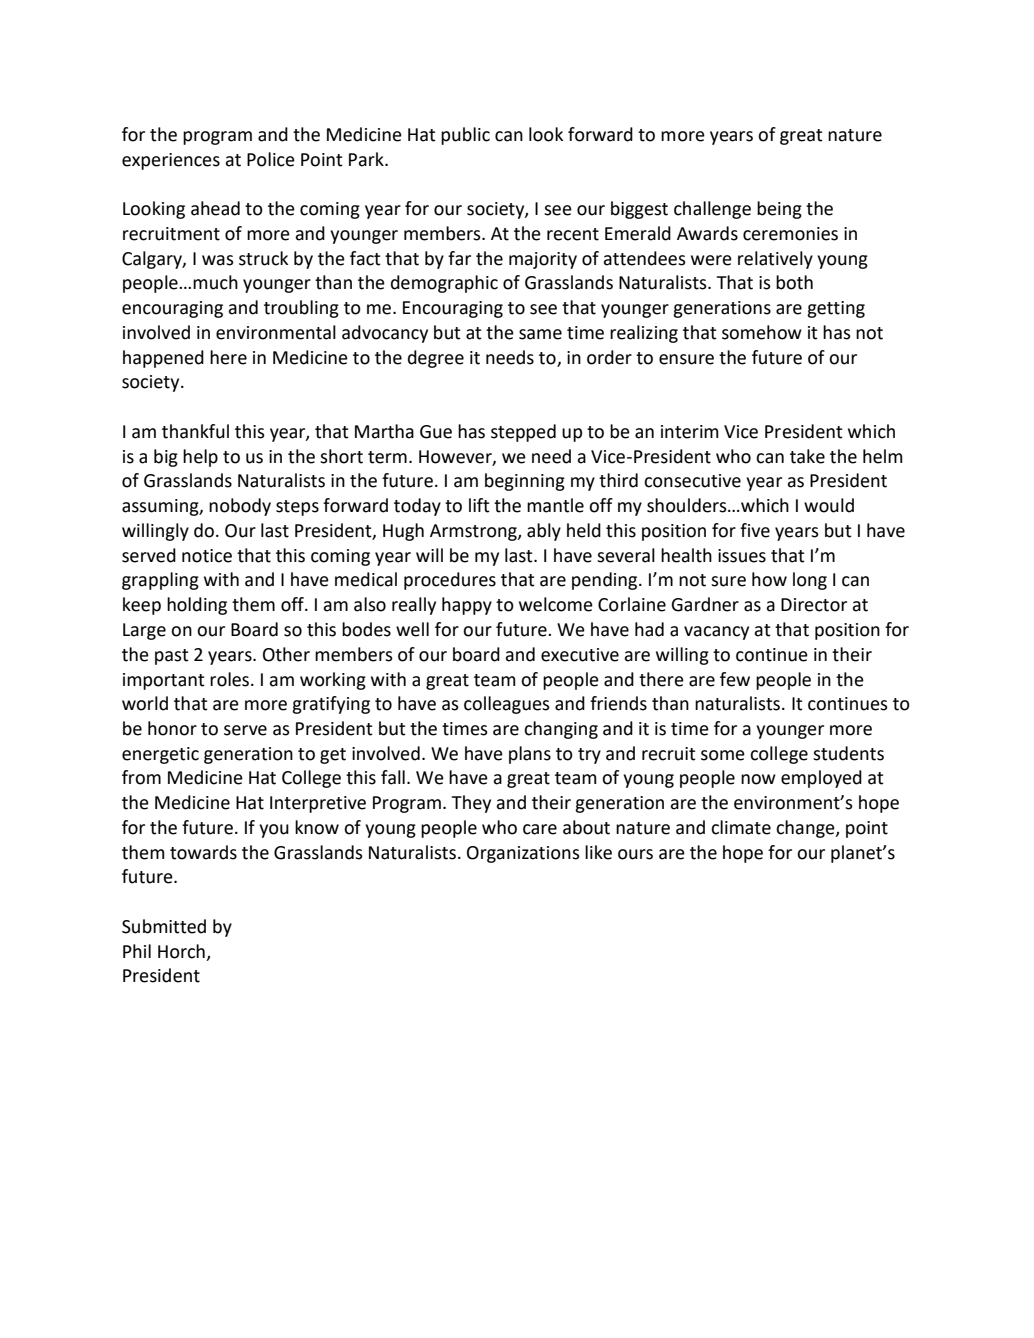  What do you see at coordinates (465, 136) in the screenshot?
I see `public` at bounding box center [465, 136].
